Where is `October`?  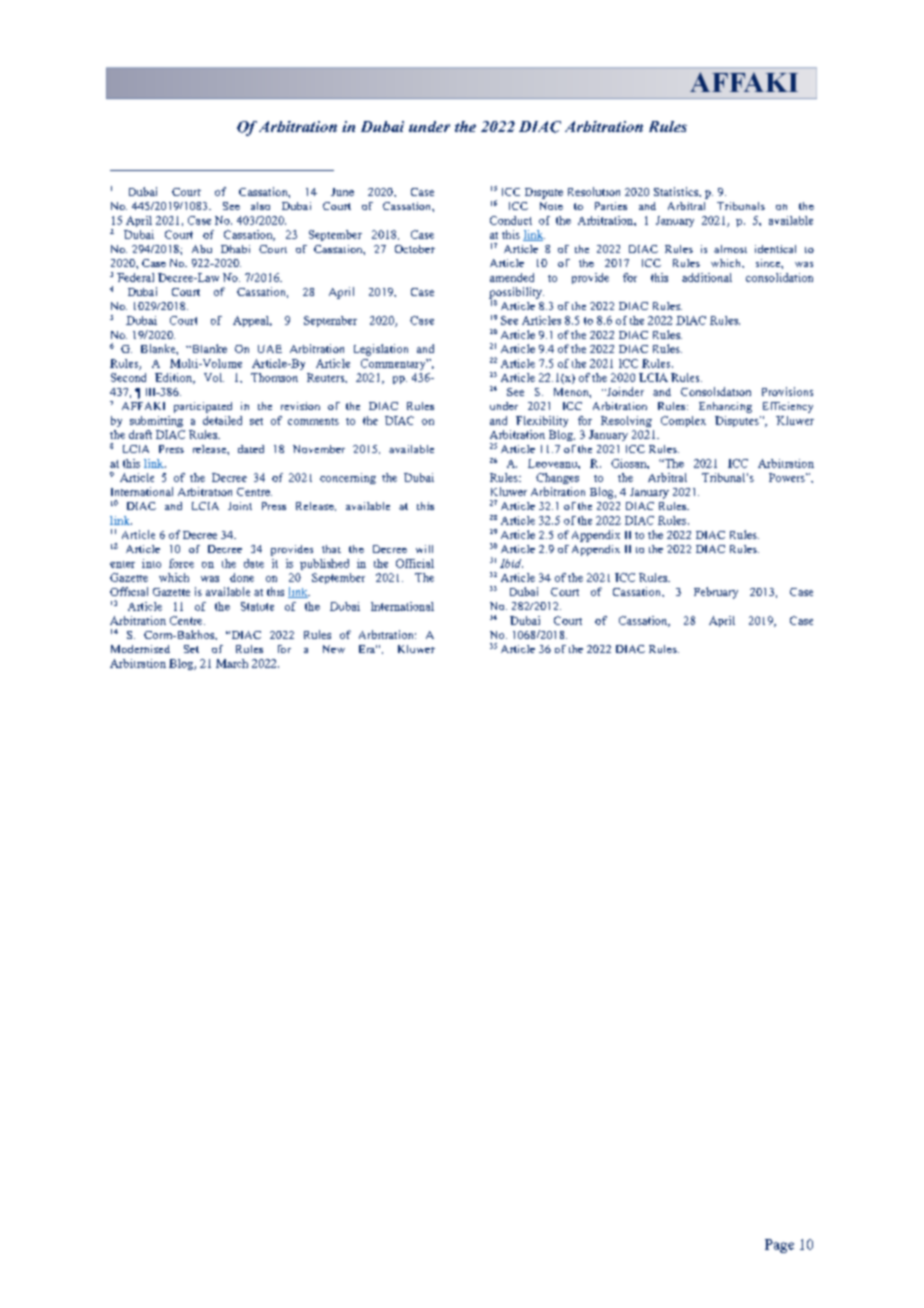 October is located at coordinates (415, 249).
